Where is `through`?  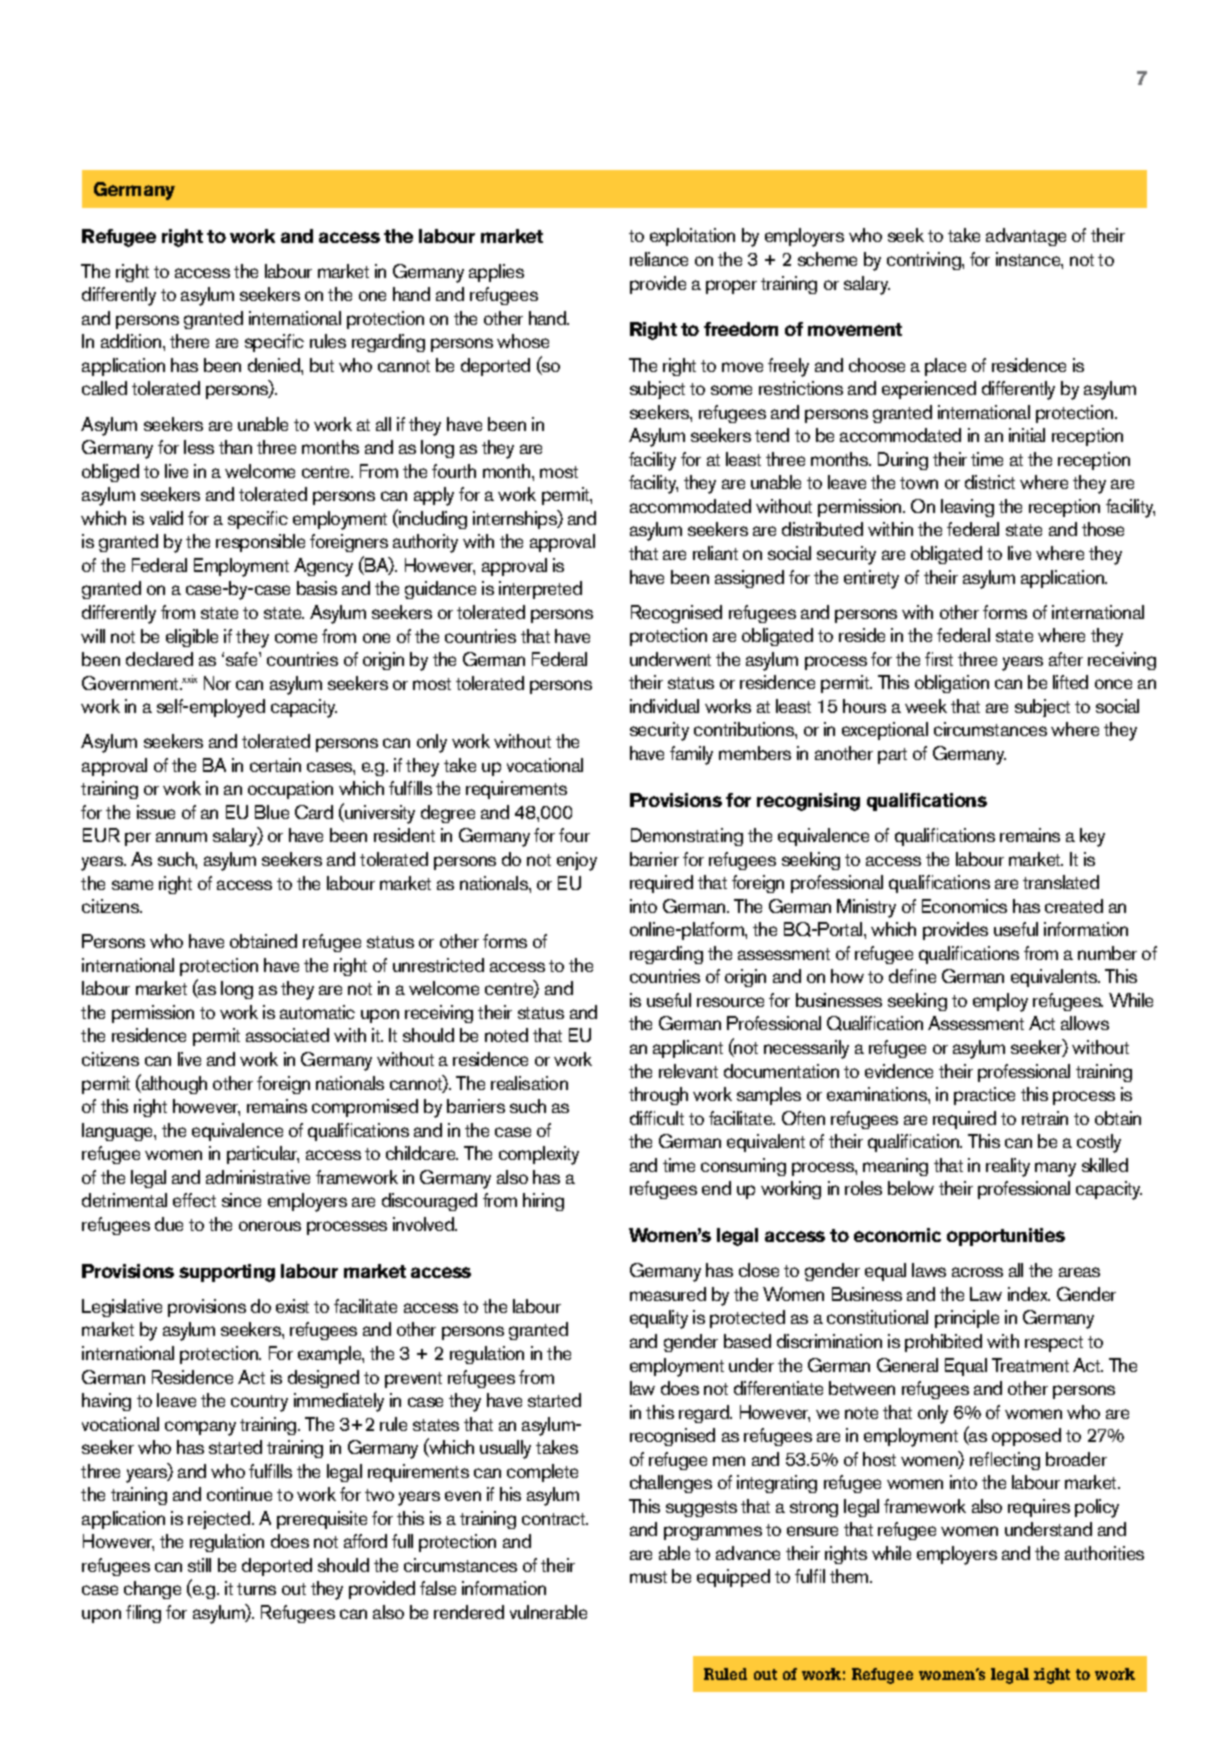
through is located at coordinates (658, 1096).
